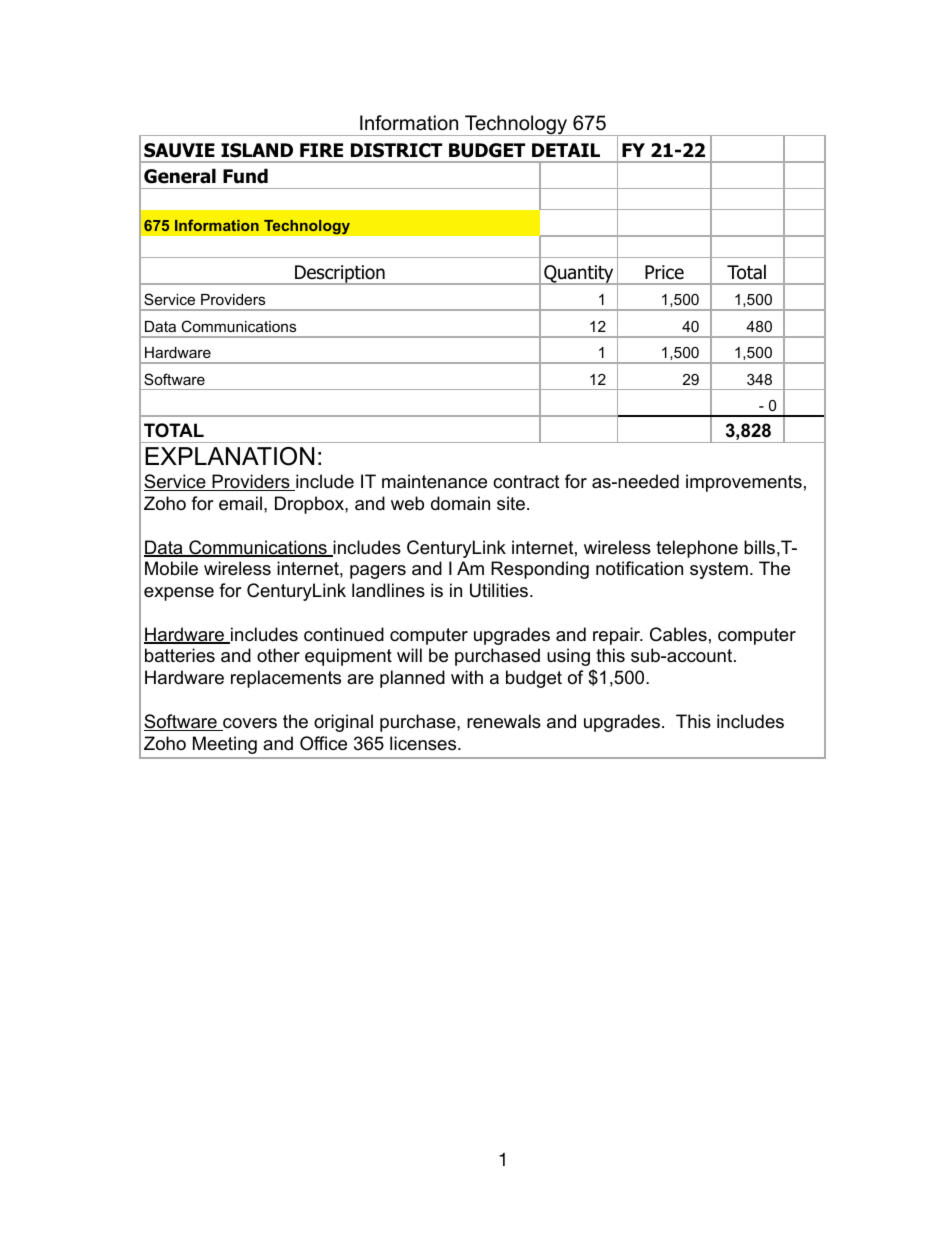 This image has height=1233, width=952. Describe the element at coordinates (396, 150) in the image. I see `DISTRICT` at that location.
